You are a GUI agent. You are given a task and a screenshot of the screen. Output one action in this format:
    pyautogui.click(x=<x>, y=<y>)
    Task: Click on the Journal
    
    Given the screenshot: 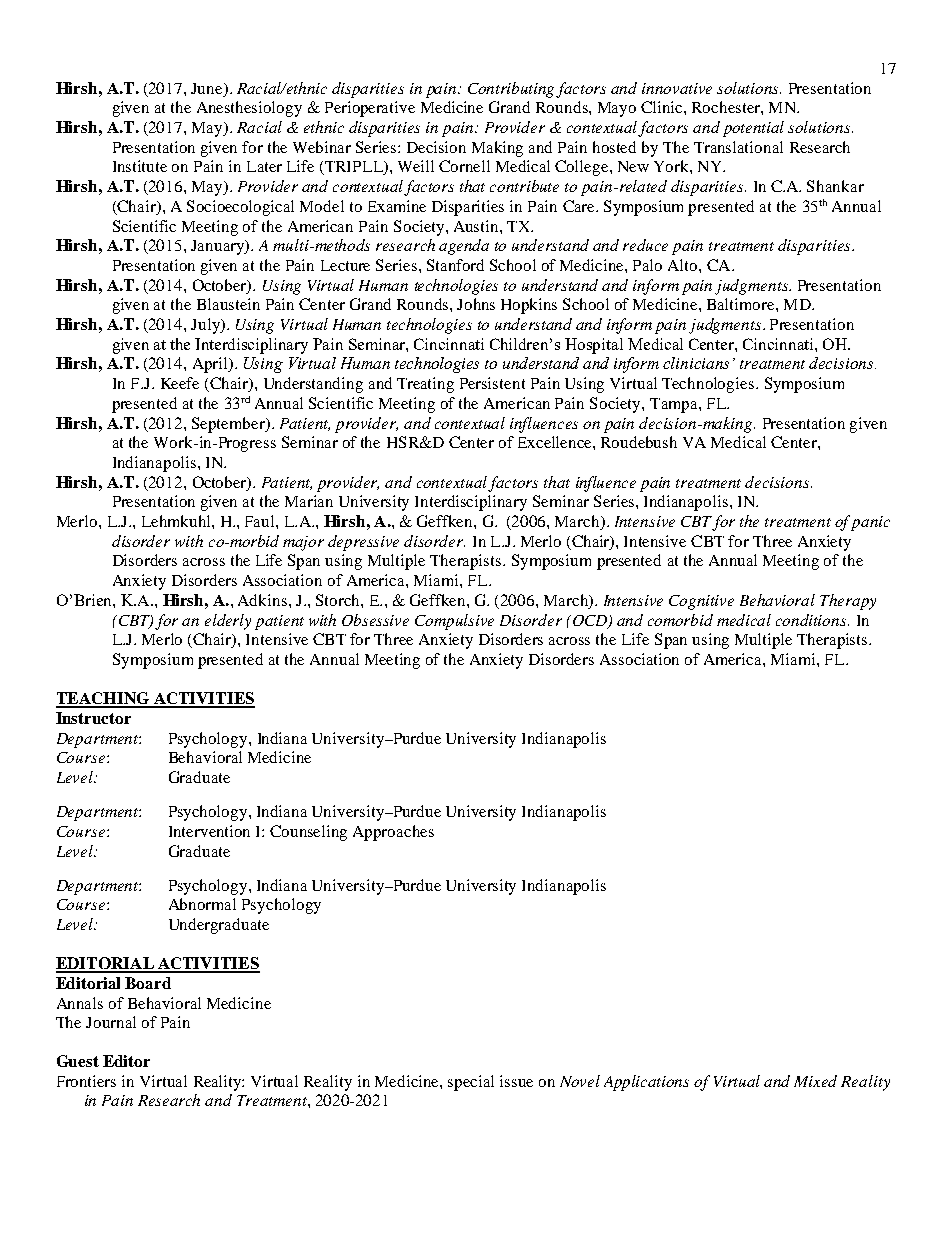 What is the action you would take?
    pyautogui.click(x=111, y=1022)
